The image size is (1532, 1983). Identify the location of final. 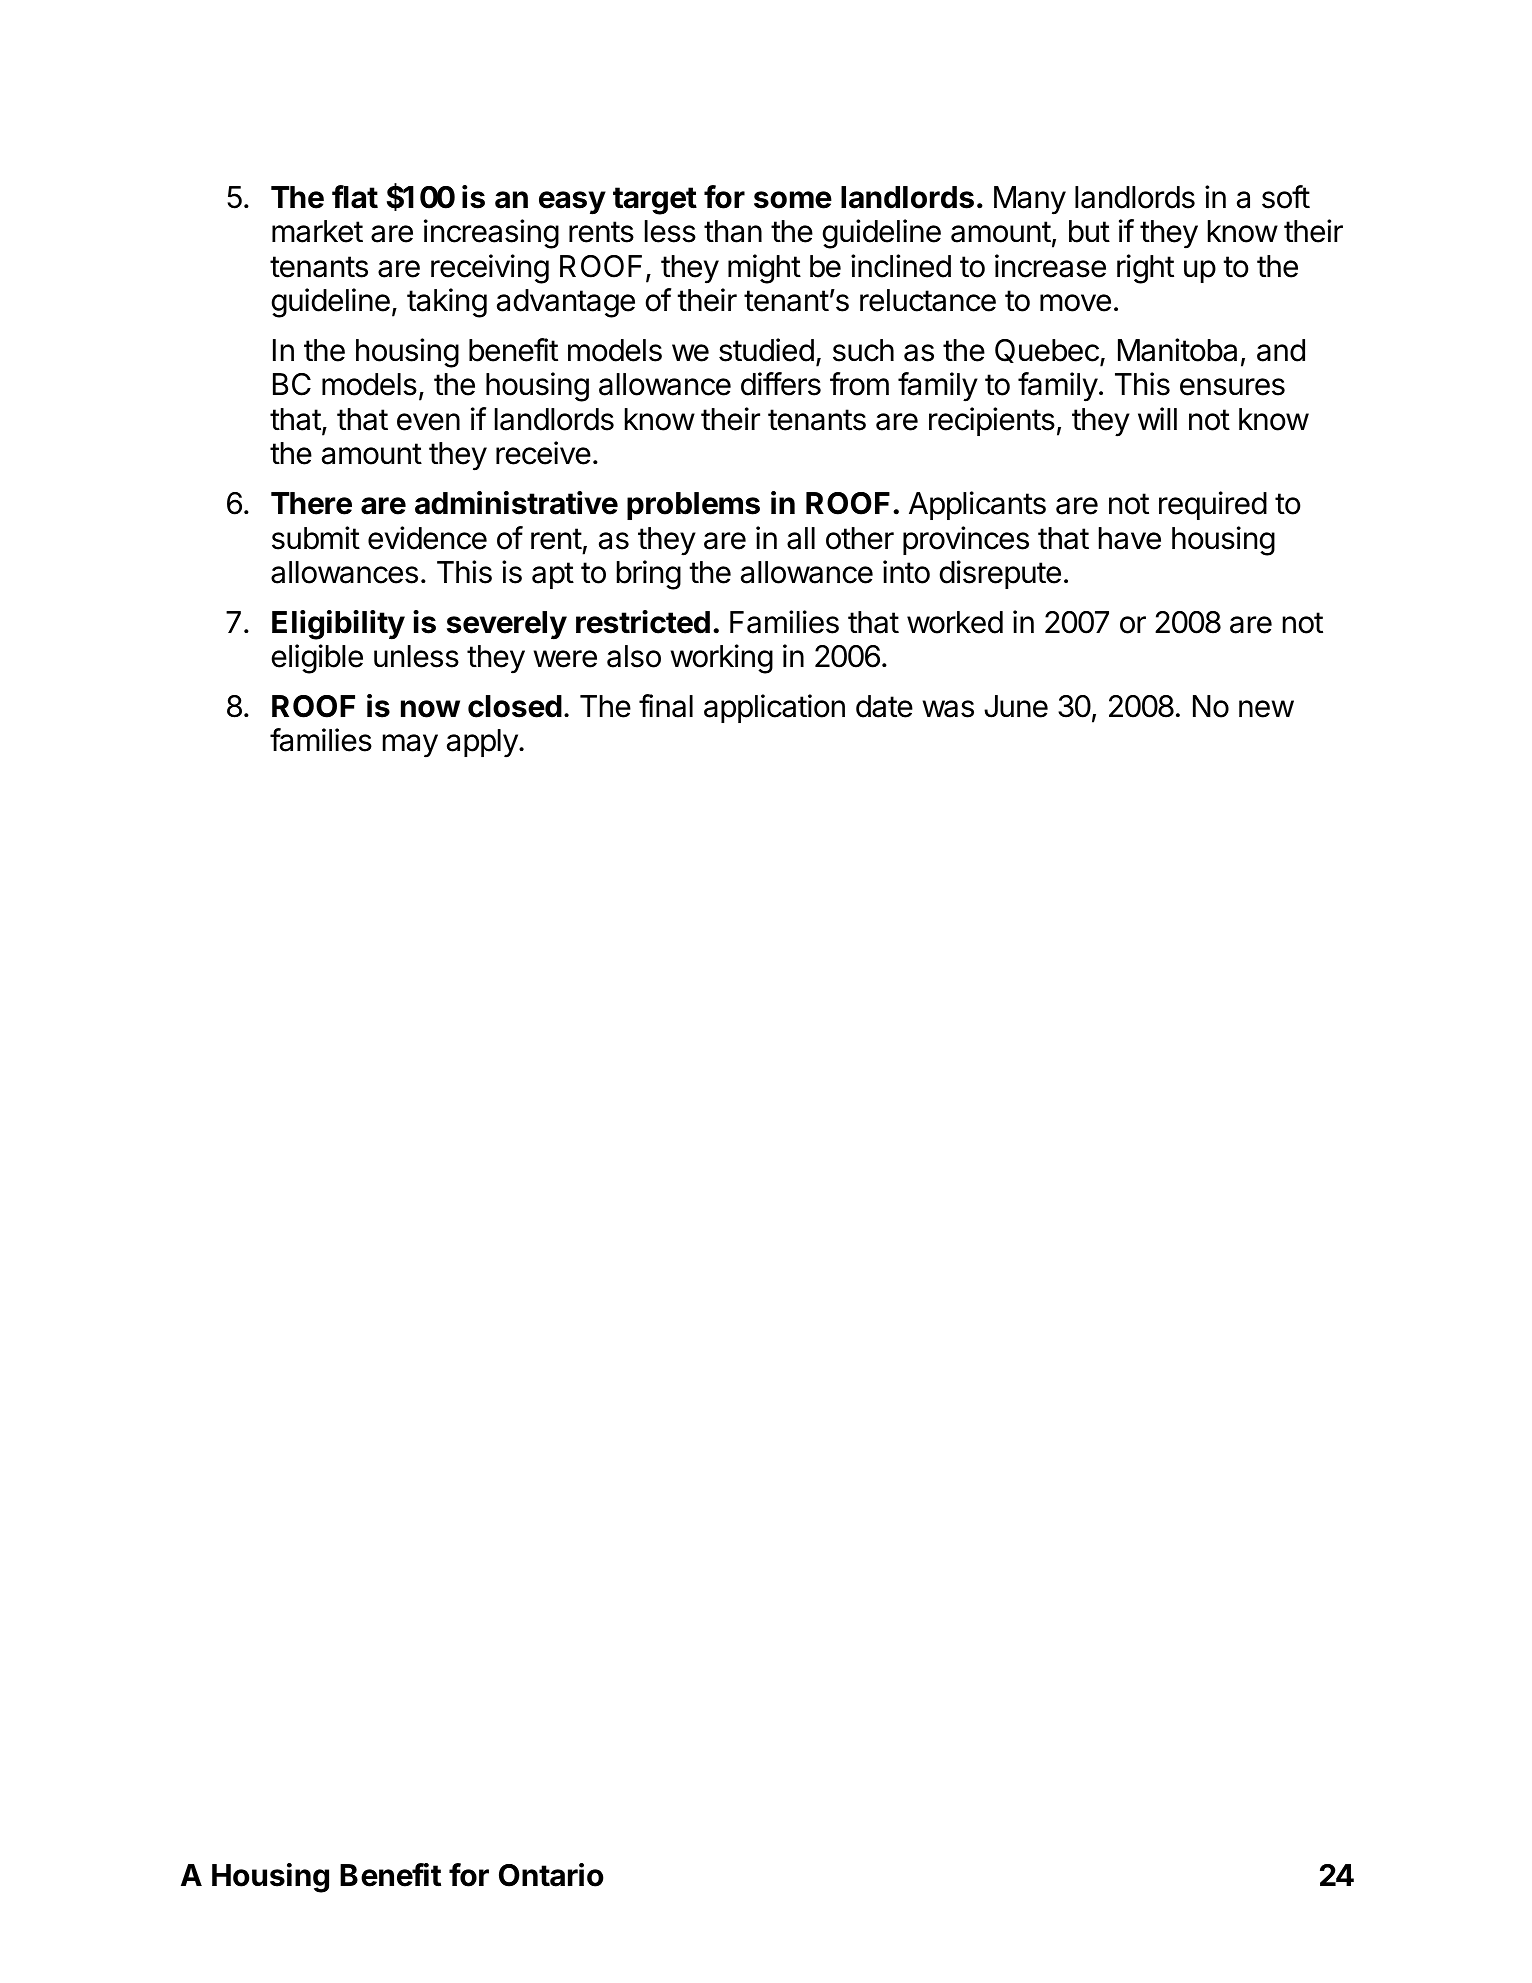
(666, 706).
